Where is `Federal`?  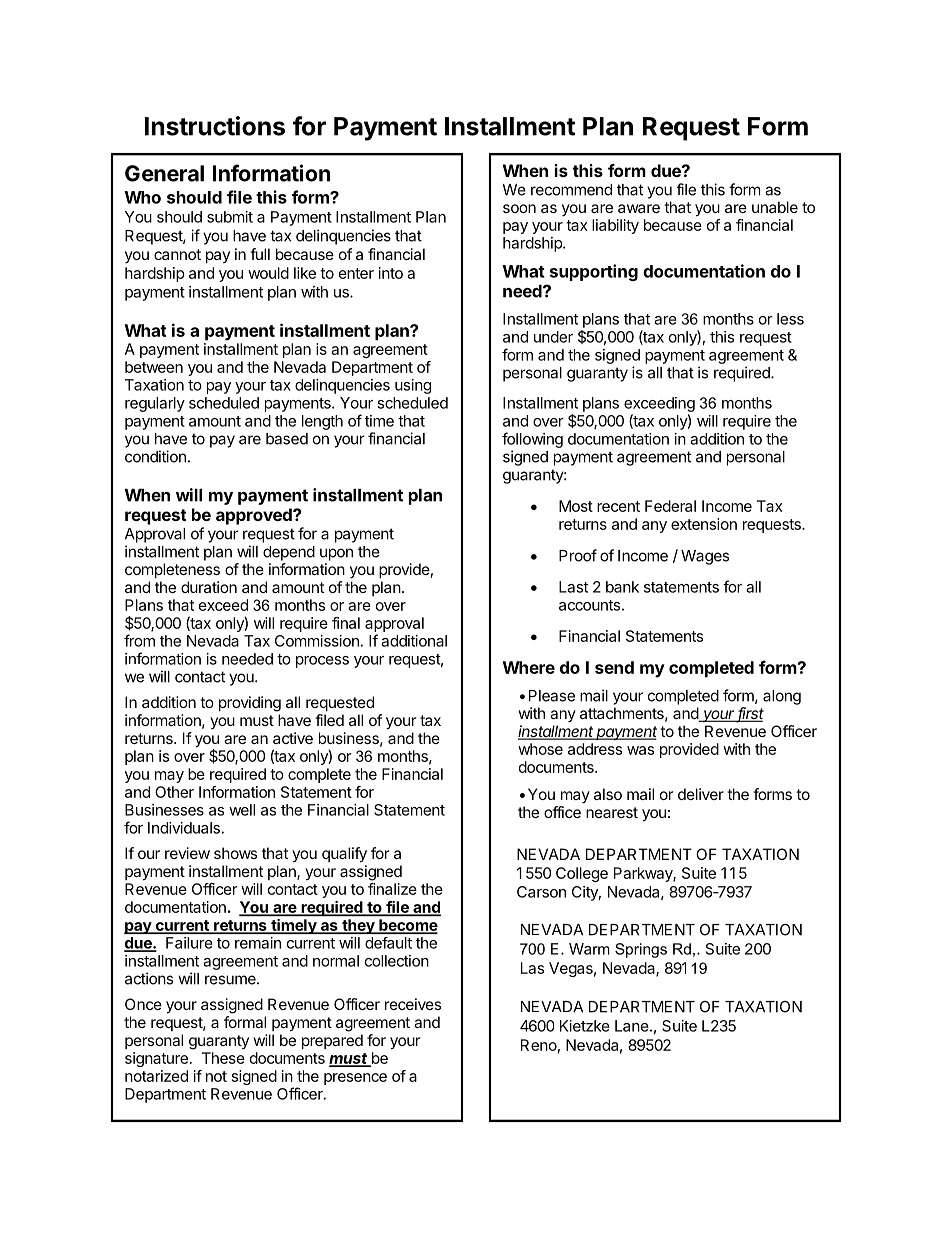
Federal is located at coordinates (670, 506).
